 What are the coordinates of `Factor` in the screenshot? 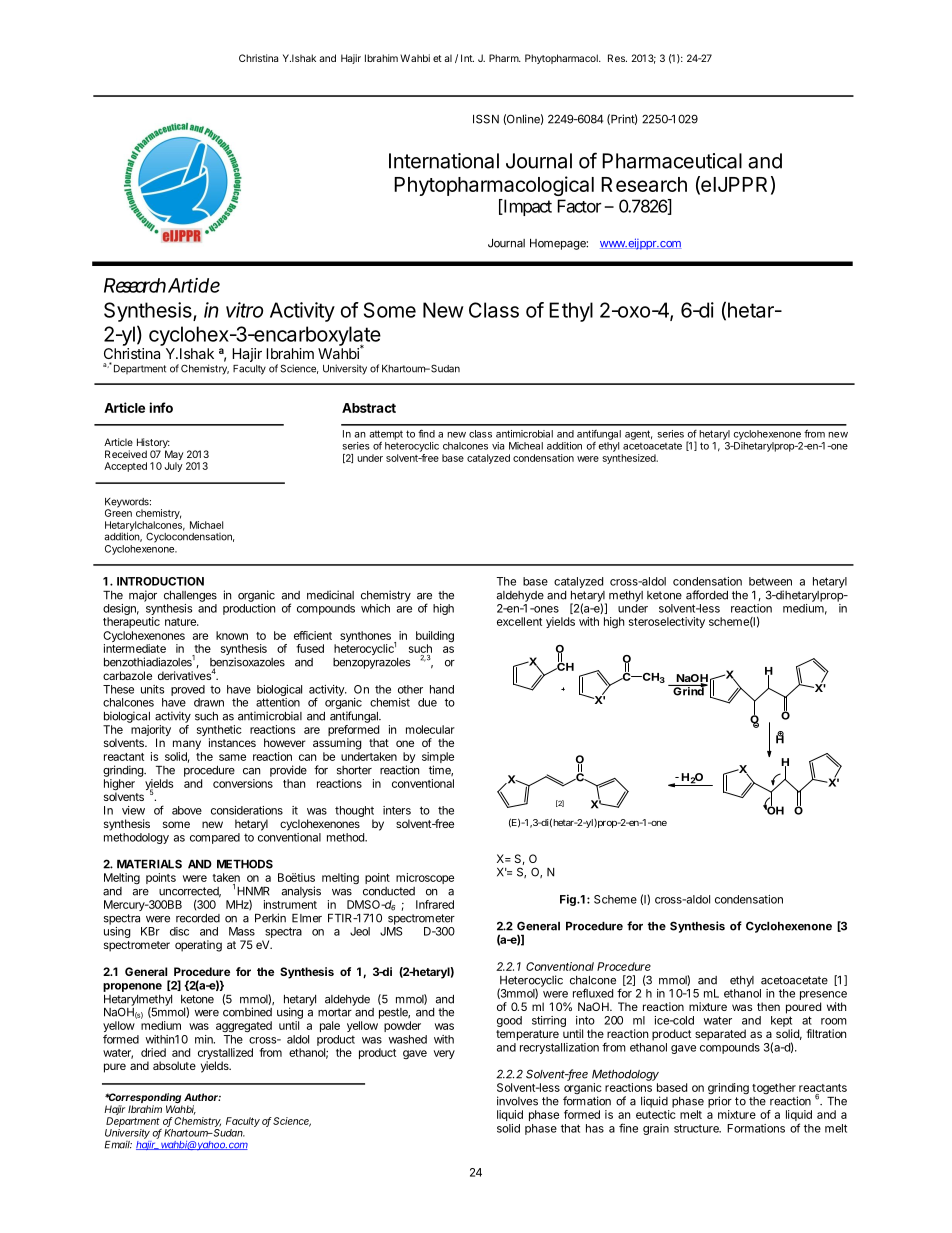 It's located at (579, 206).
